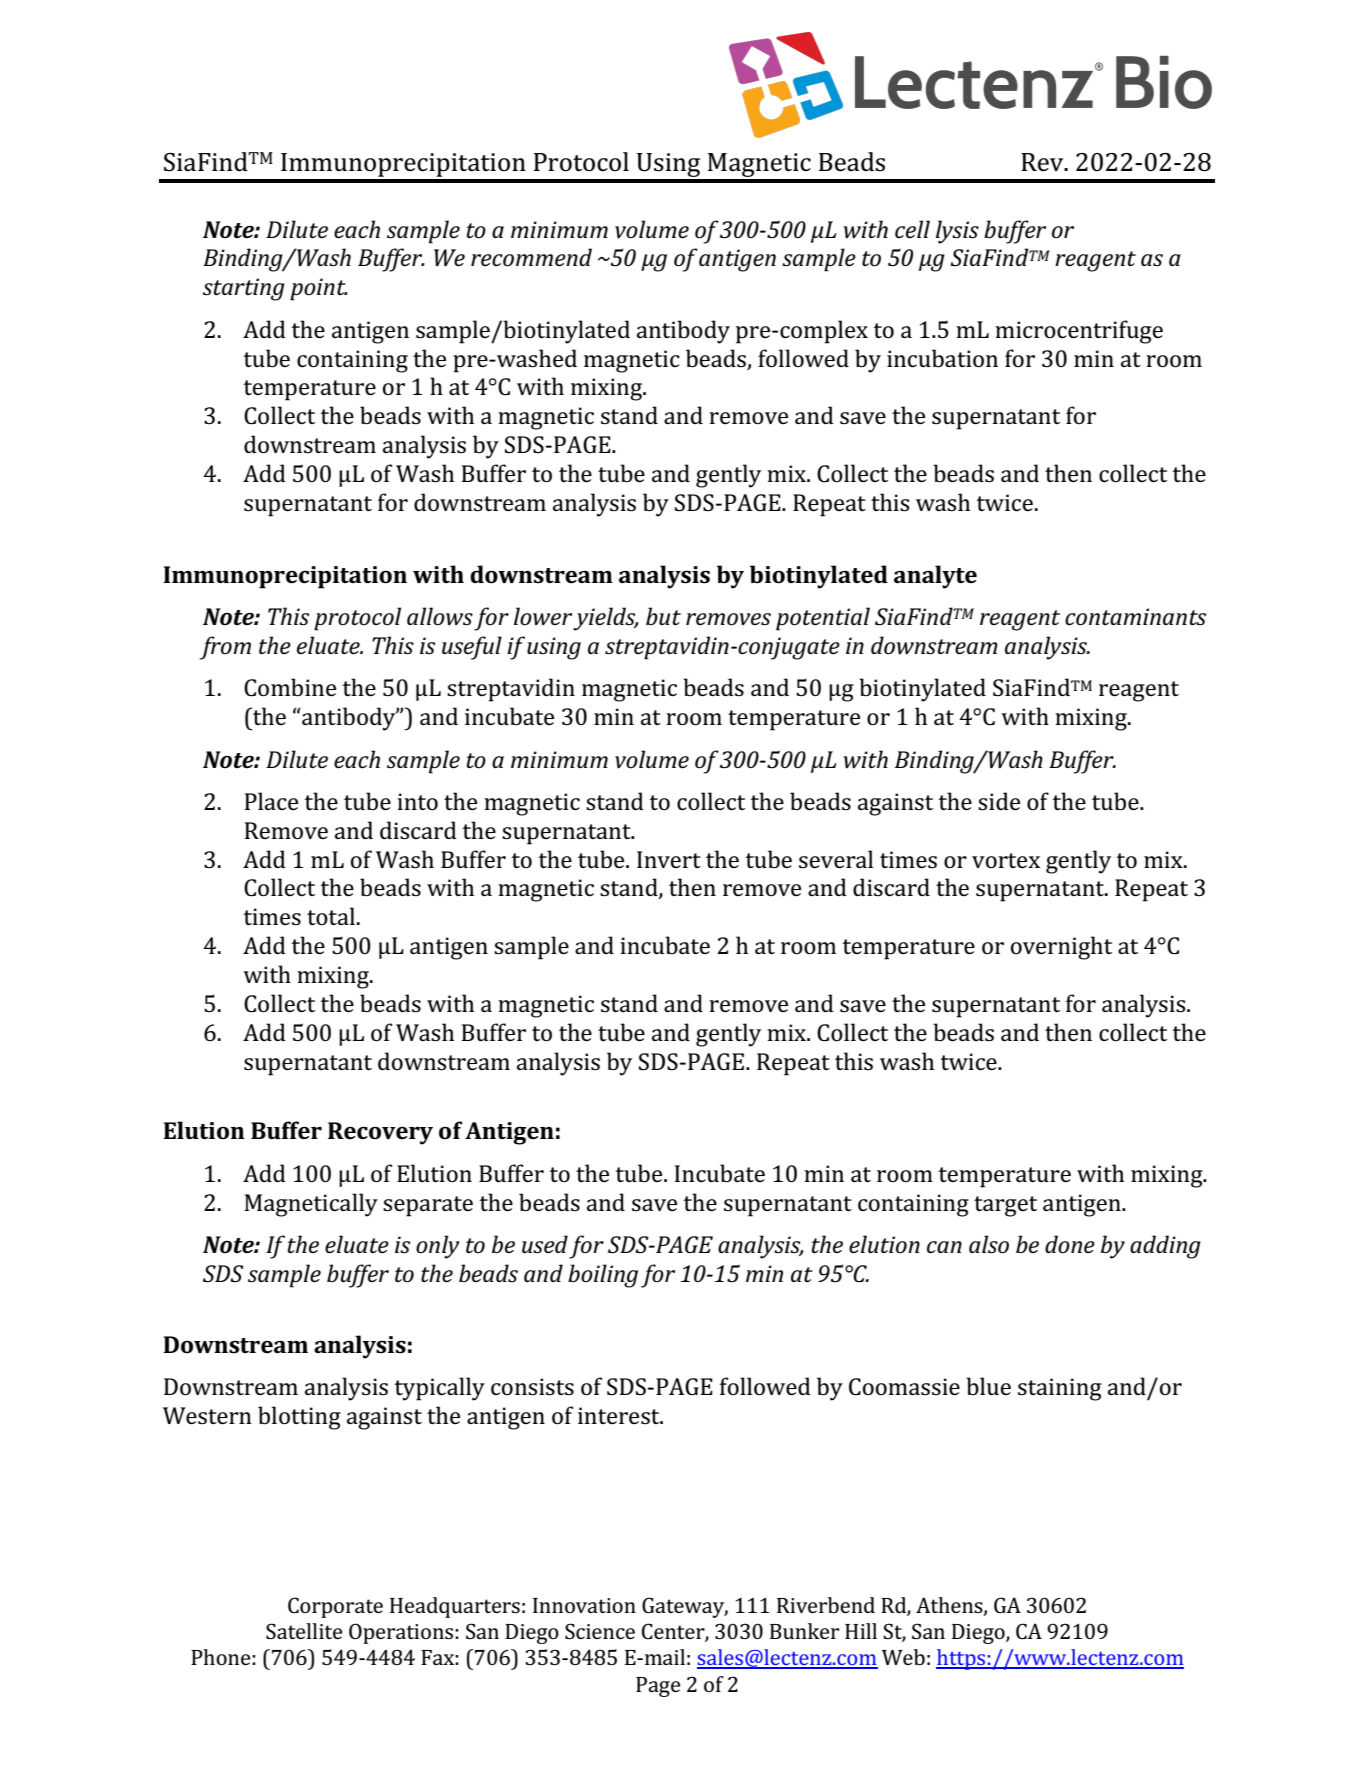  I want to click on recommend, so click(531, 257).
